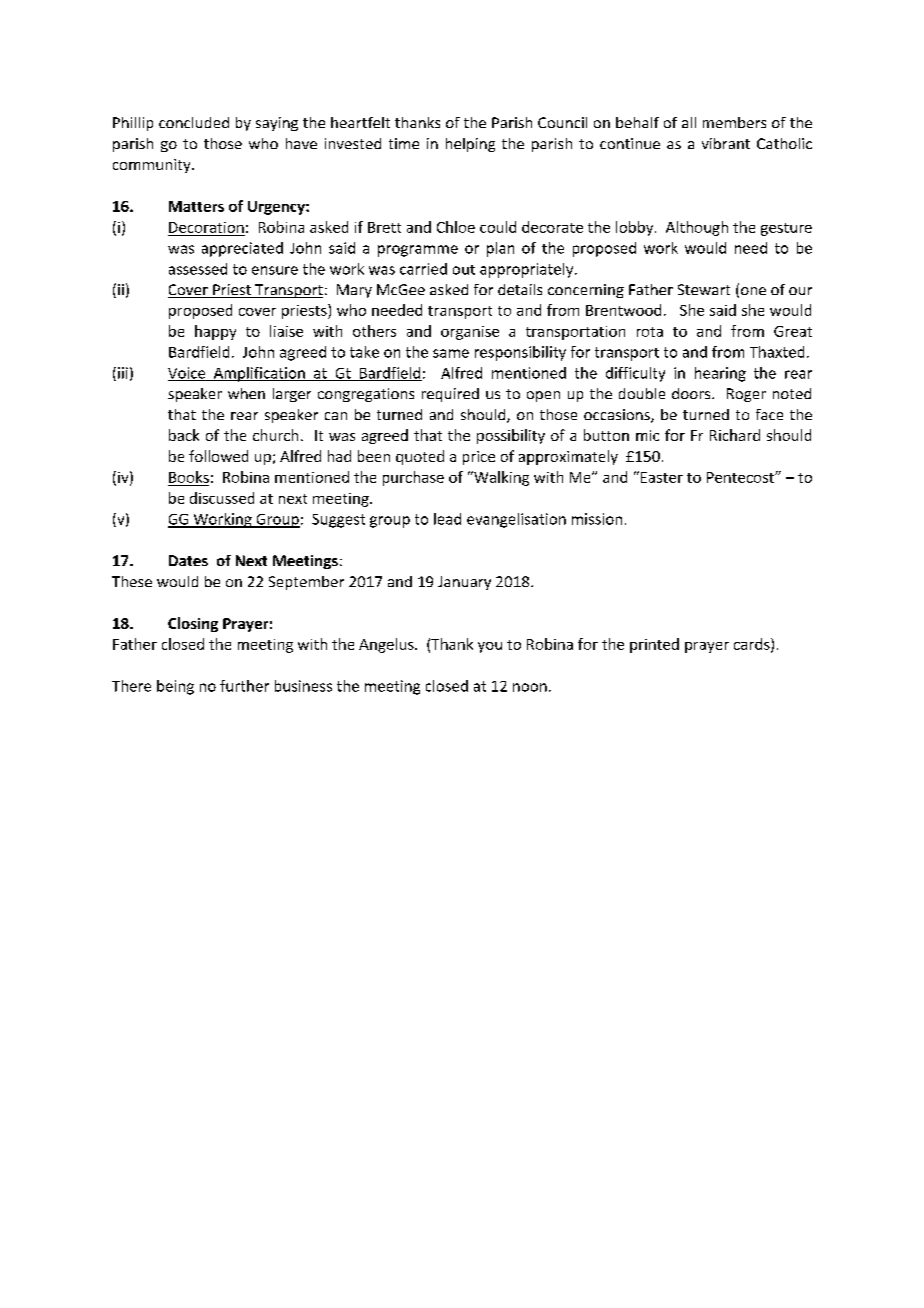 The image size is (924, 1308). What do you see at coordinates (464, 270) in the page?
I see `out` at bounding box center [464, 270].
